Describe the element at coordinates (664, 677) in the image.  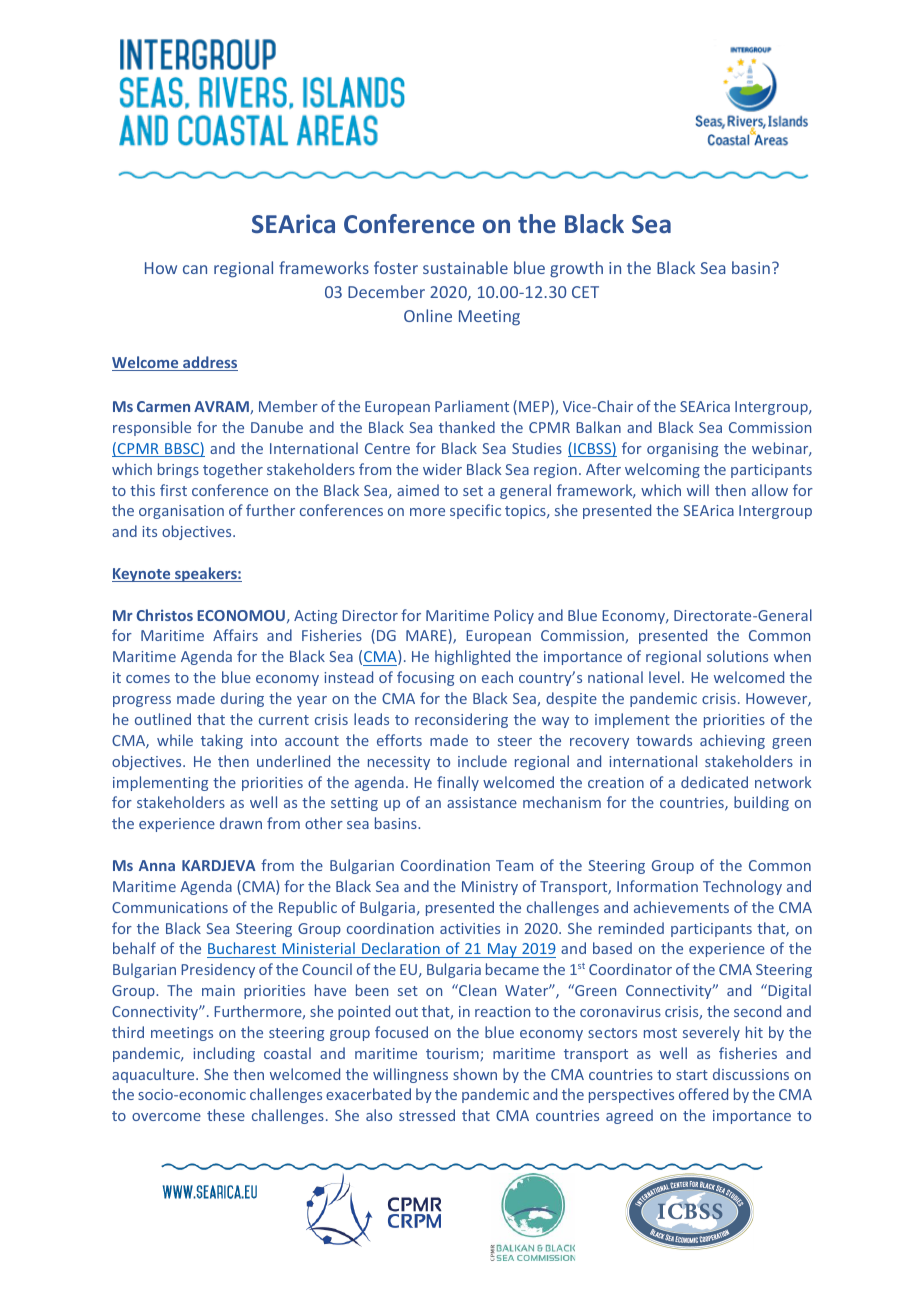
I see `level` at that location.
